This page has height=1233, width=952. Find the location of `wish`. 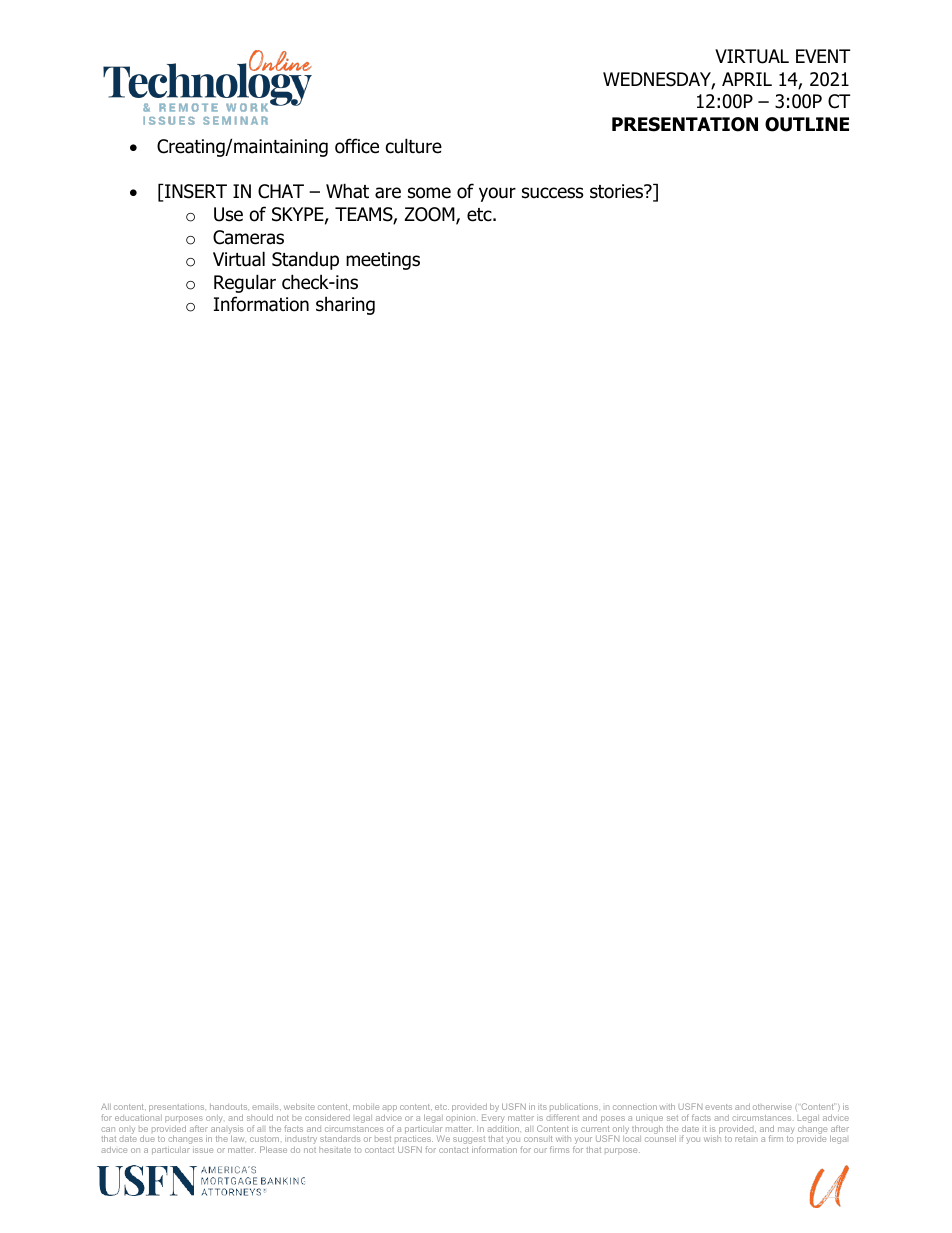

wish is located at coordinates (712, 1139).
